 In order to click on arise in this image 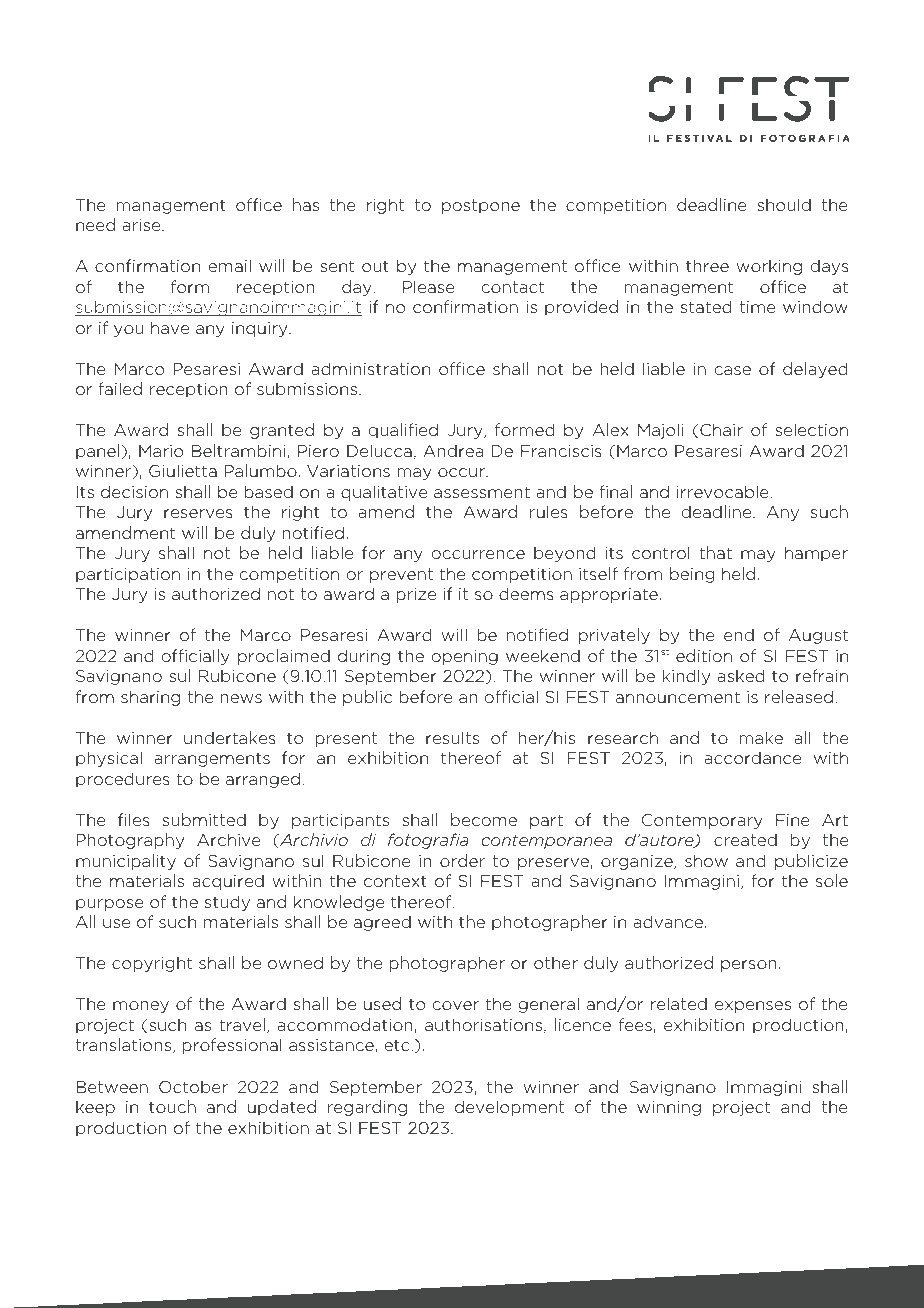, I will do `click(142, 225)`.
